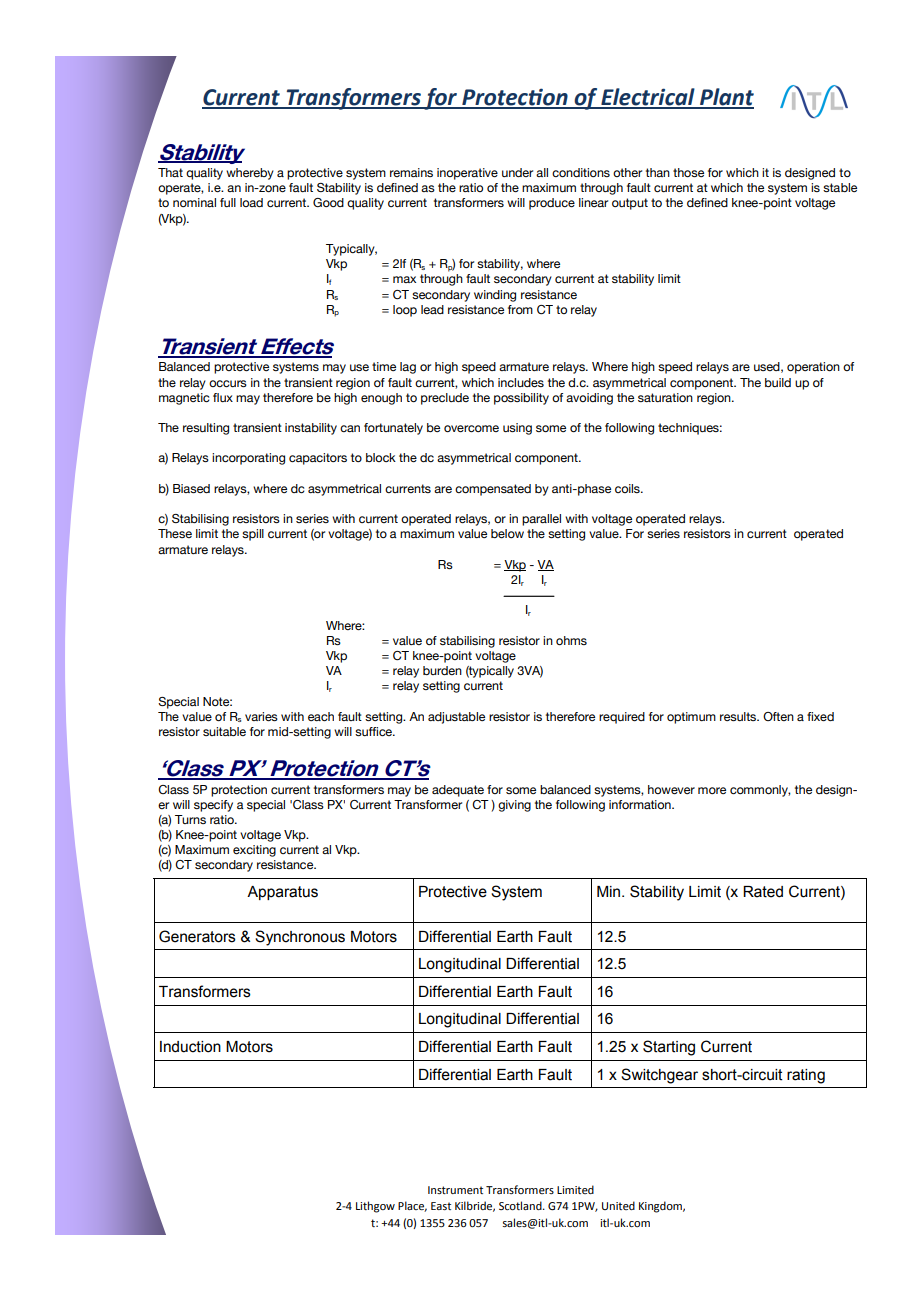 The height and width of the screenshot is (1308, 924). I want to click on burden, so click(442, 670).
